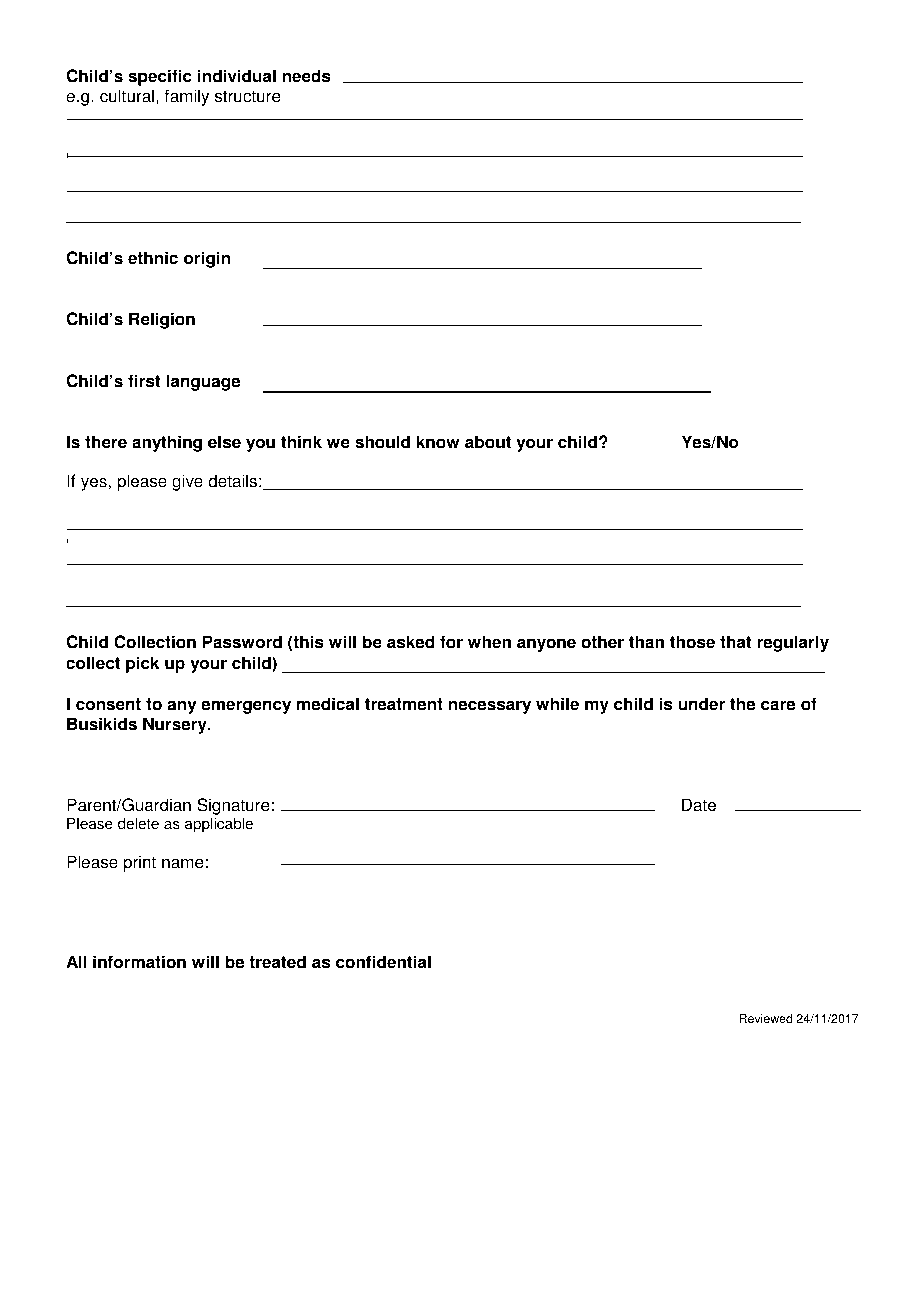 This page has width=924, height=1308. Describe the element at coordinates (404, 704) in the page. I see `treatment` at that location.
